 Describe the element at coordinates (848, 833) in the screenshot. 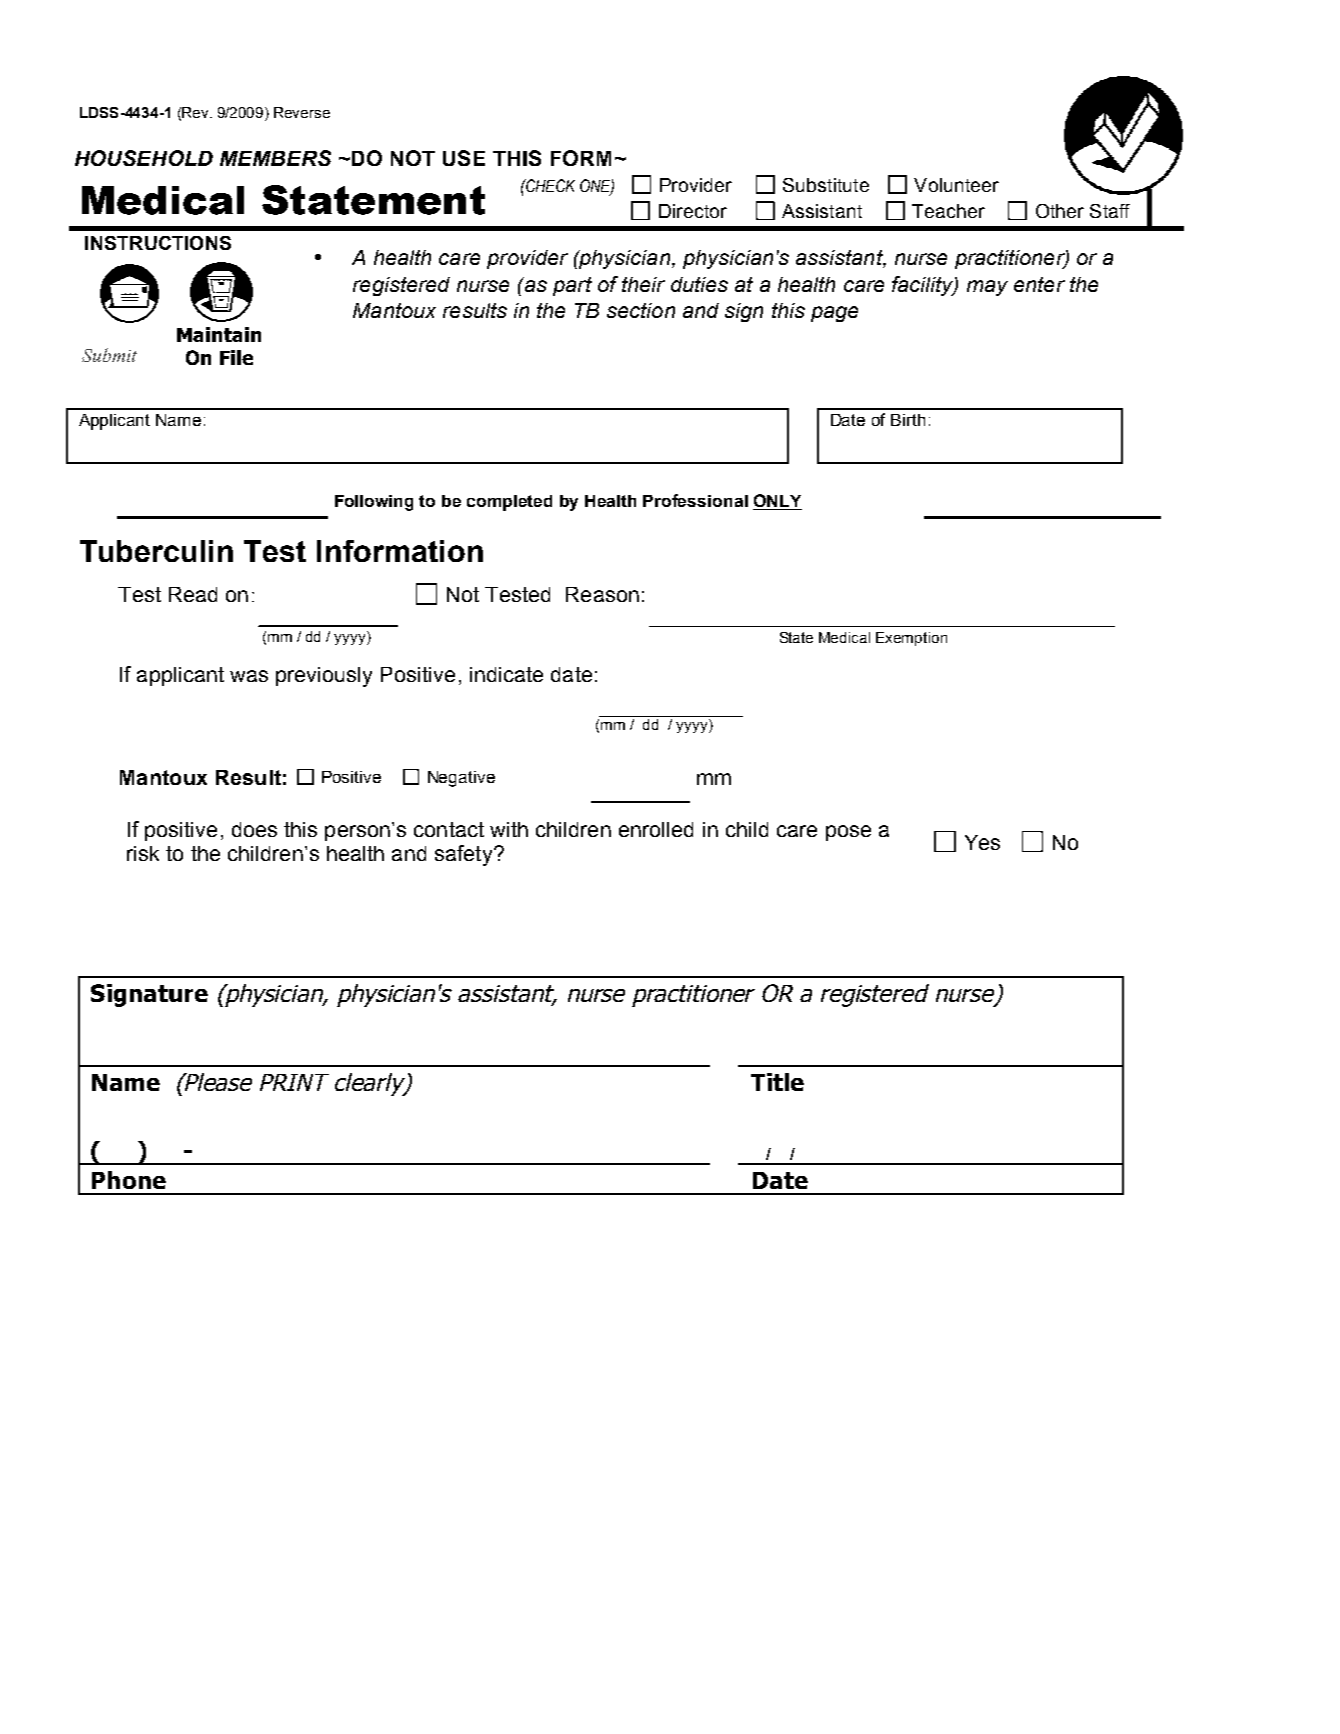

I see `pose` at that location.
